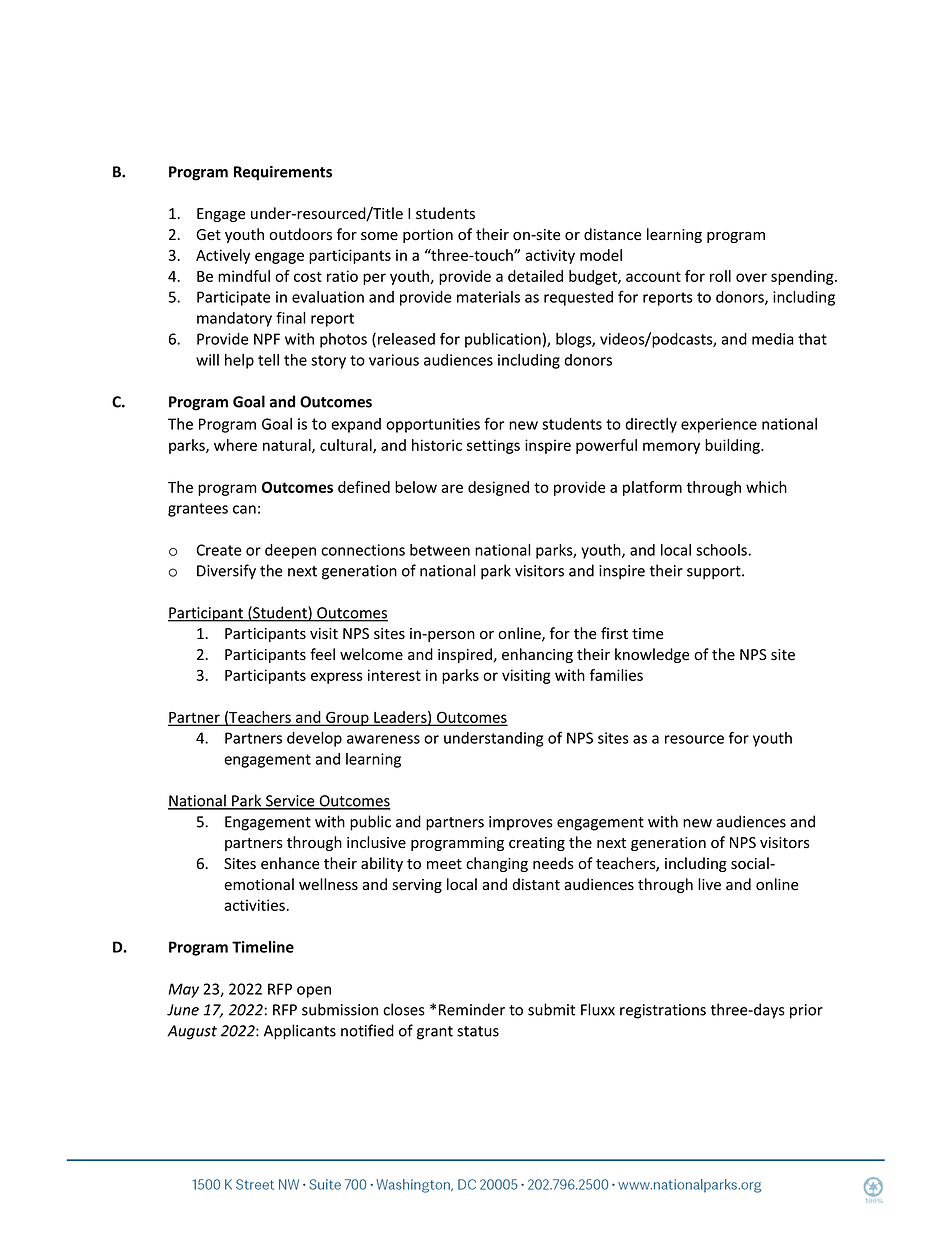 The height and width of the document is (1233, 952). Describe the element at coordinates (537, 655) in the document. I see `enhancing` at that location.
